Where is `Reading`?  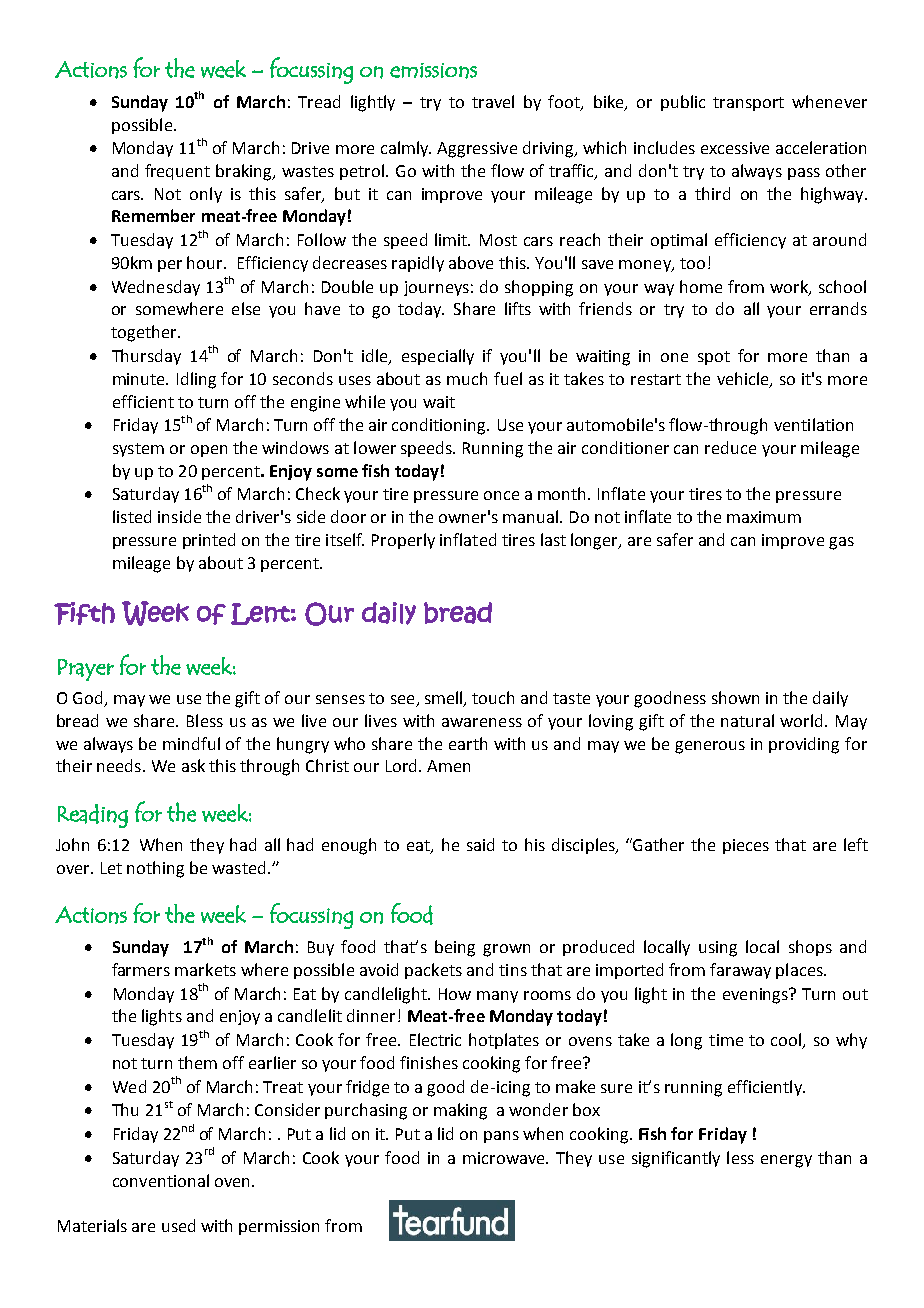 Reading is located at coordinates (93, 816).
